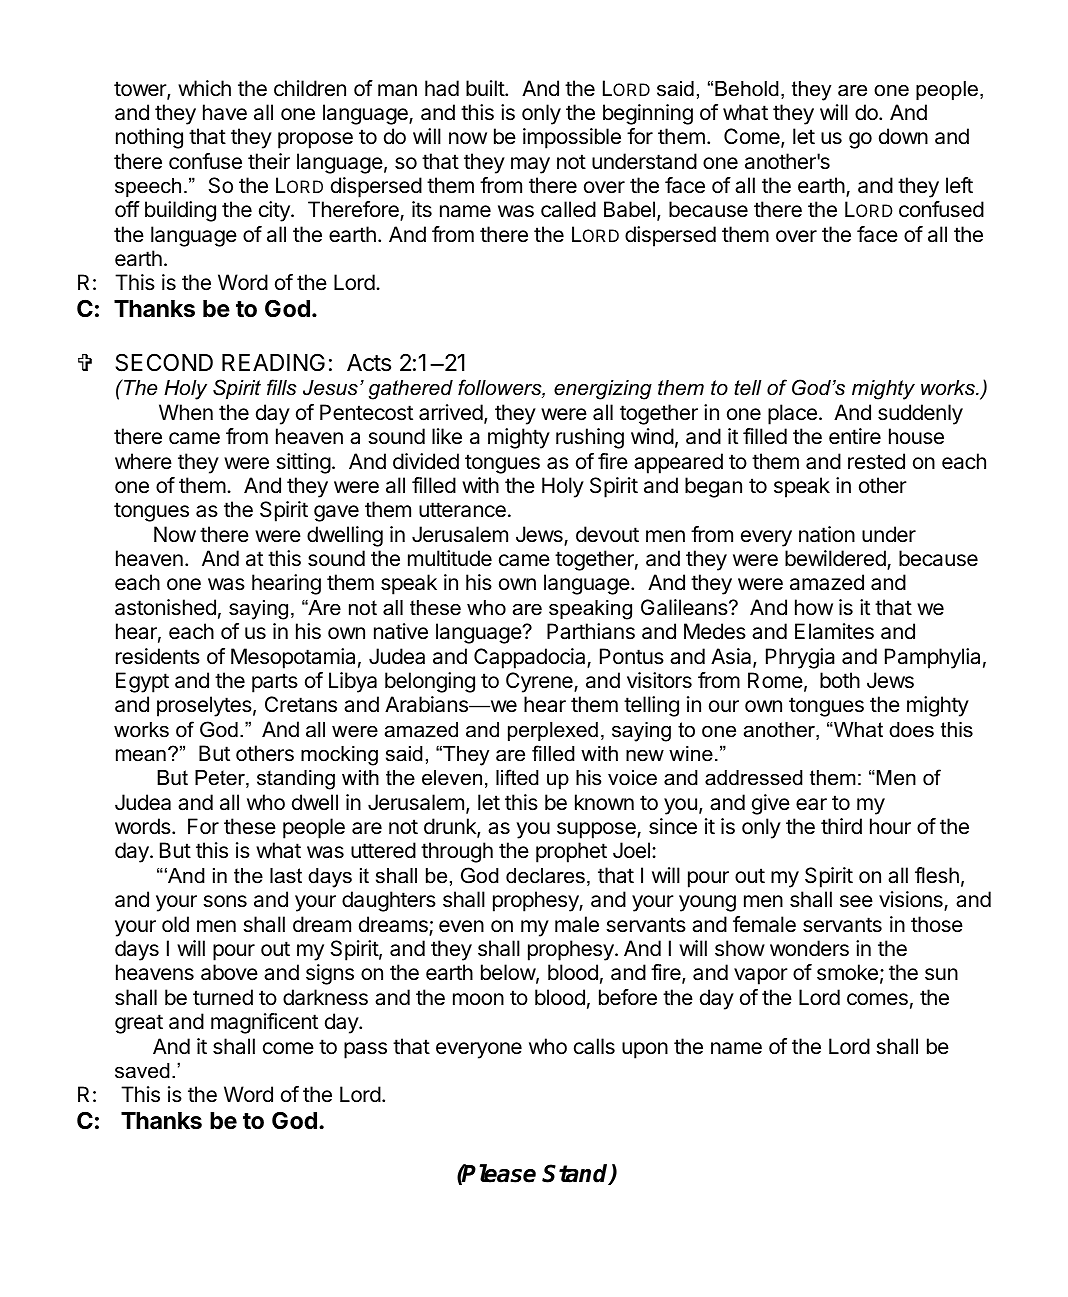 This screenshot has width=1068, height=1297. What do you see at coordinates (911, 730) in the screenshot?
I see `does` at bounding box center [911, 730].
